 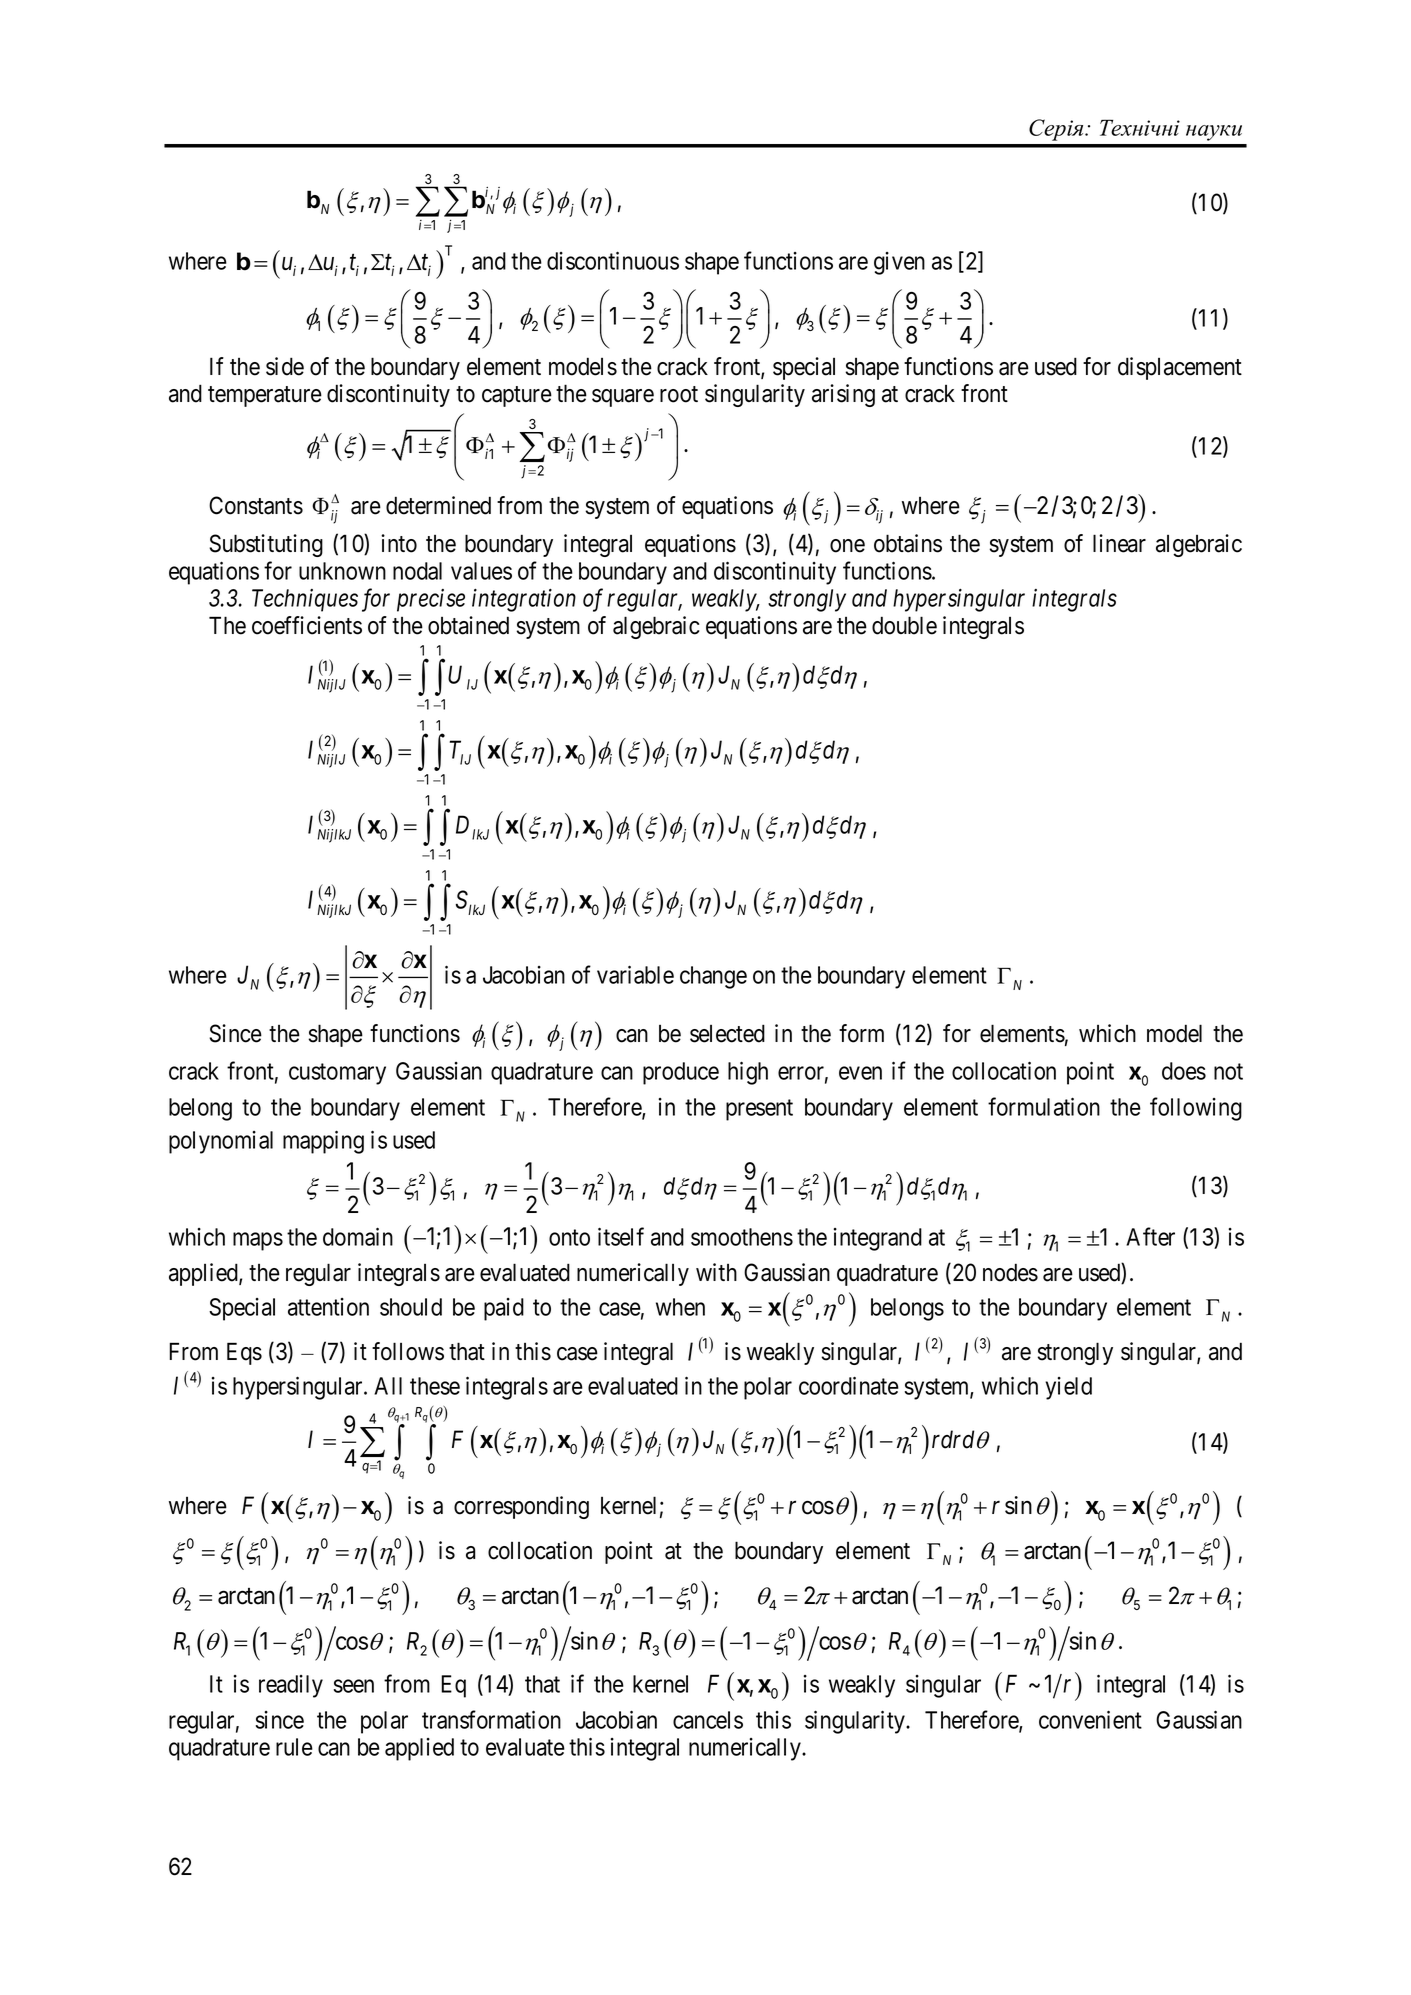 What do you see at coordinates (337, 1074) in the page?
I see `customary` at bounding box center [337, 1074].
